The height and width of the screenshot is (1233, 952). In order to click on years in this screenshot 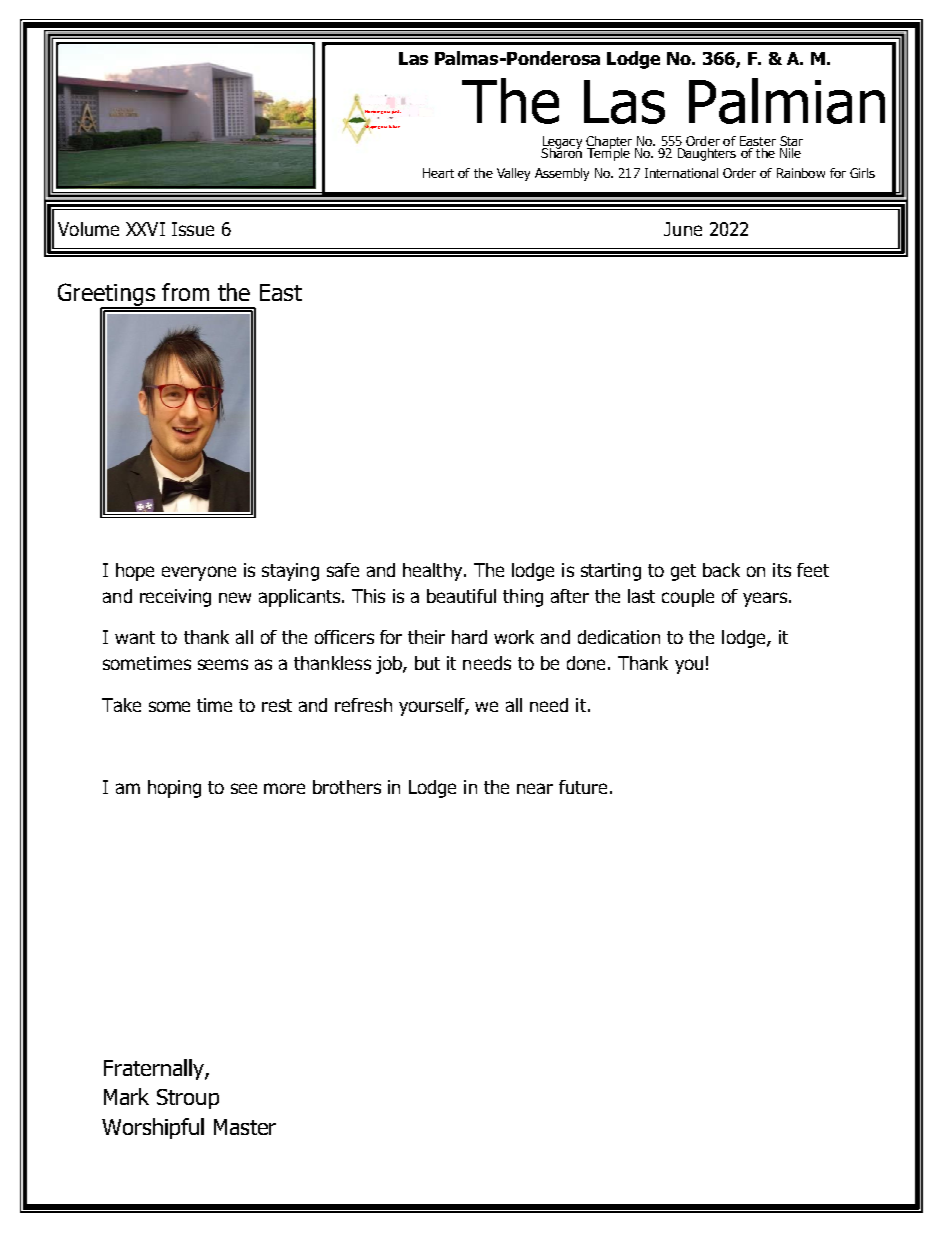, I will do `click(765, 599)`.
